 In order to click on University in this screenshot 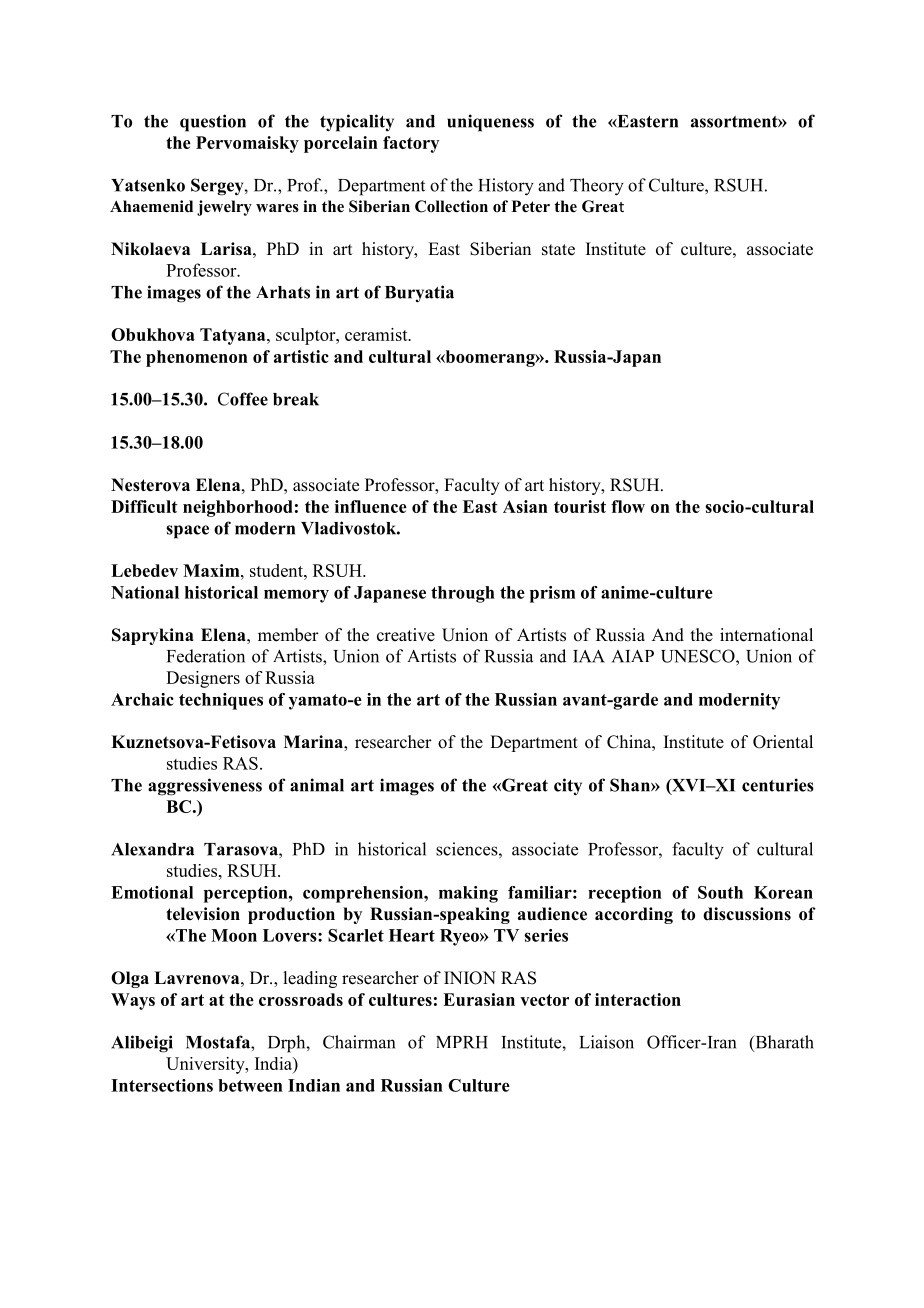, I will do `click(206, 1065)`.
